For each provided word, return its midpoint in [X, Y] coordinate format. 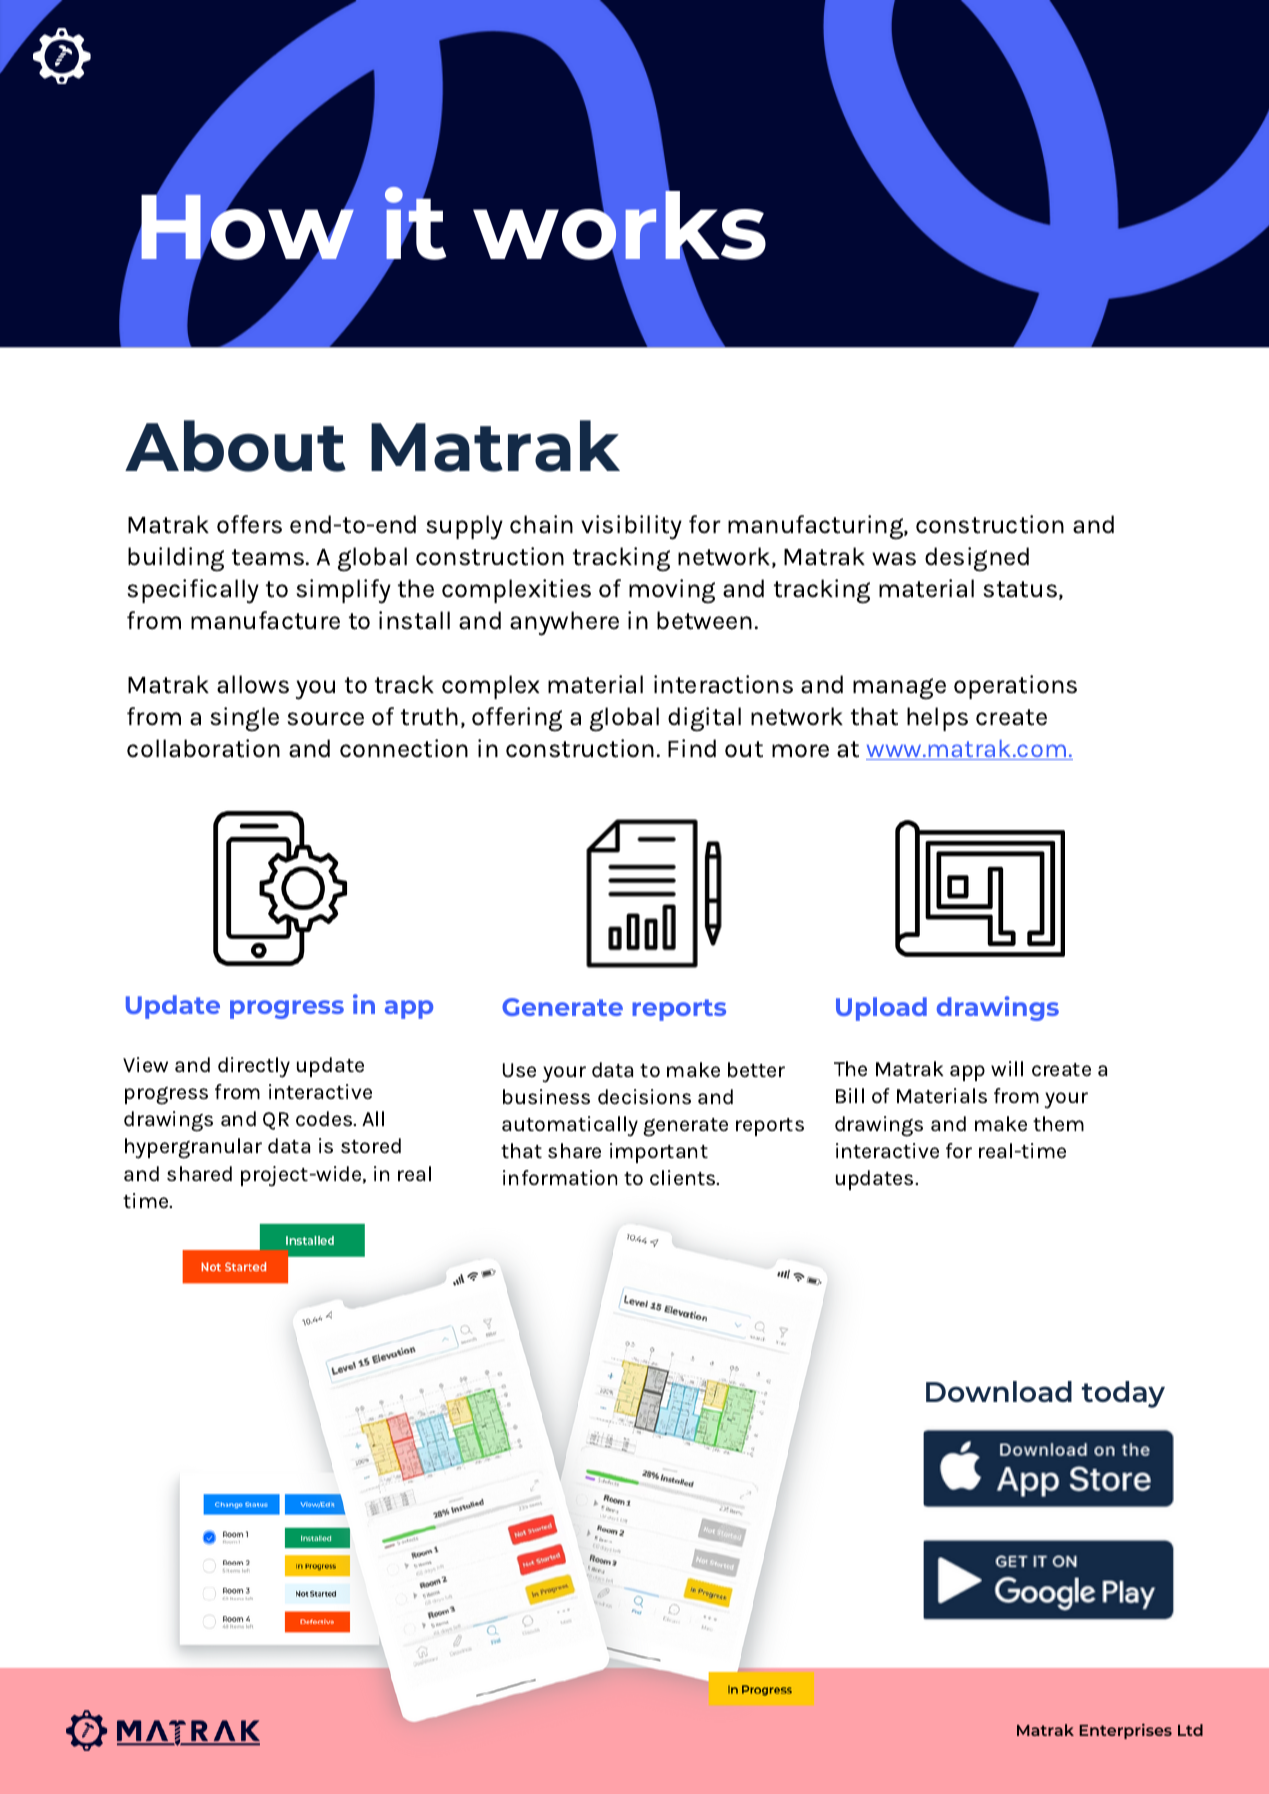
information [560, 1177]
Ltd [1190, 1730]
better [756, 1070]
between [704, 620]
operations [1015, 687]
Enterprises [1125, 1731]
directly [254, 1067]
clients [684, 1178]
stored [371, 1146]
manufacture [265, 620]
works [619, 225]
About [235, 446]
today [1123, 1394]
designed [977, 559]
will [1007, 1068]
